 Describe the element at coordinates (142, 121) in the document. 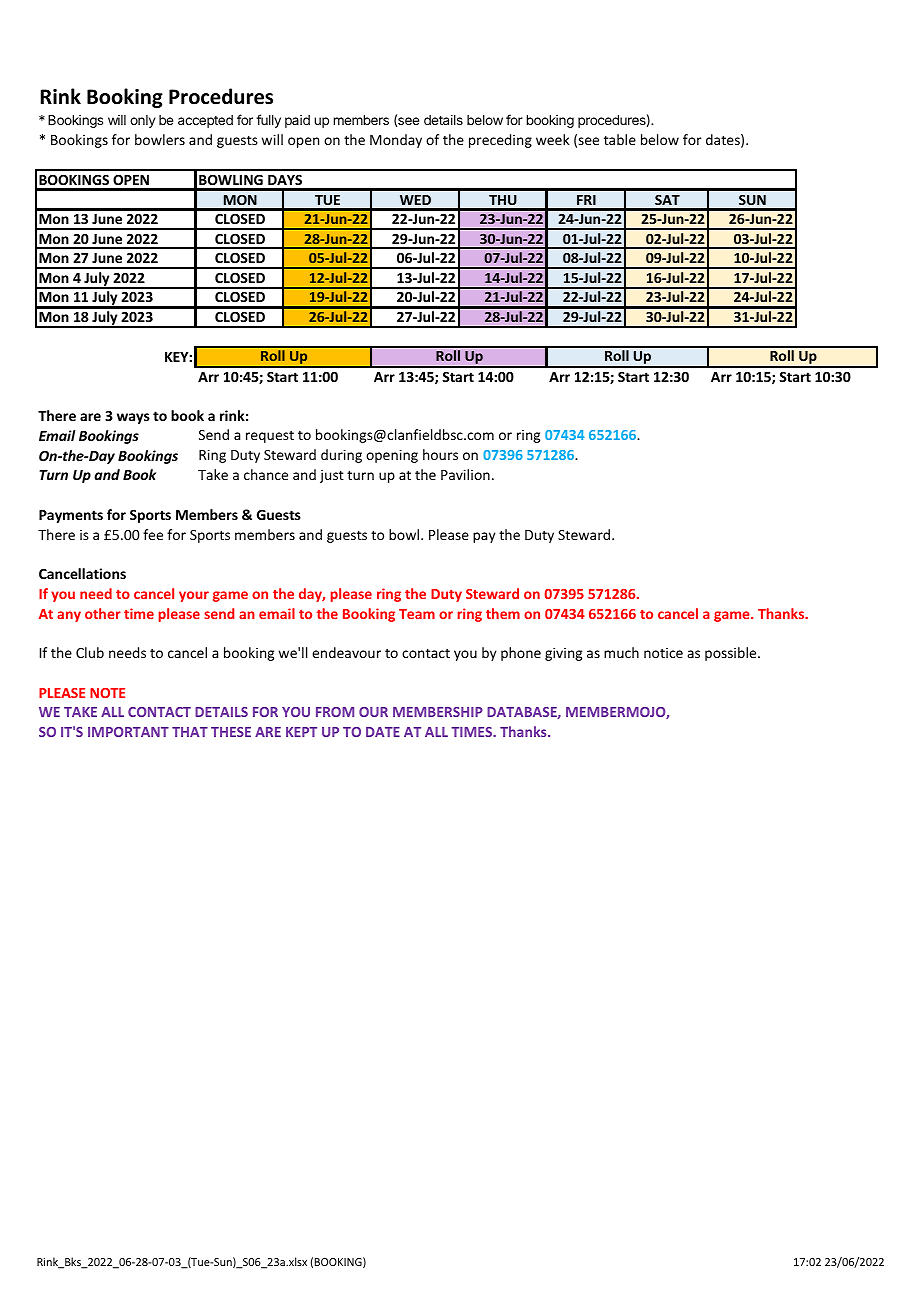

I see `only` at that location.
